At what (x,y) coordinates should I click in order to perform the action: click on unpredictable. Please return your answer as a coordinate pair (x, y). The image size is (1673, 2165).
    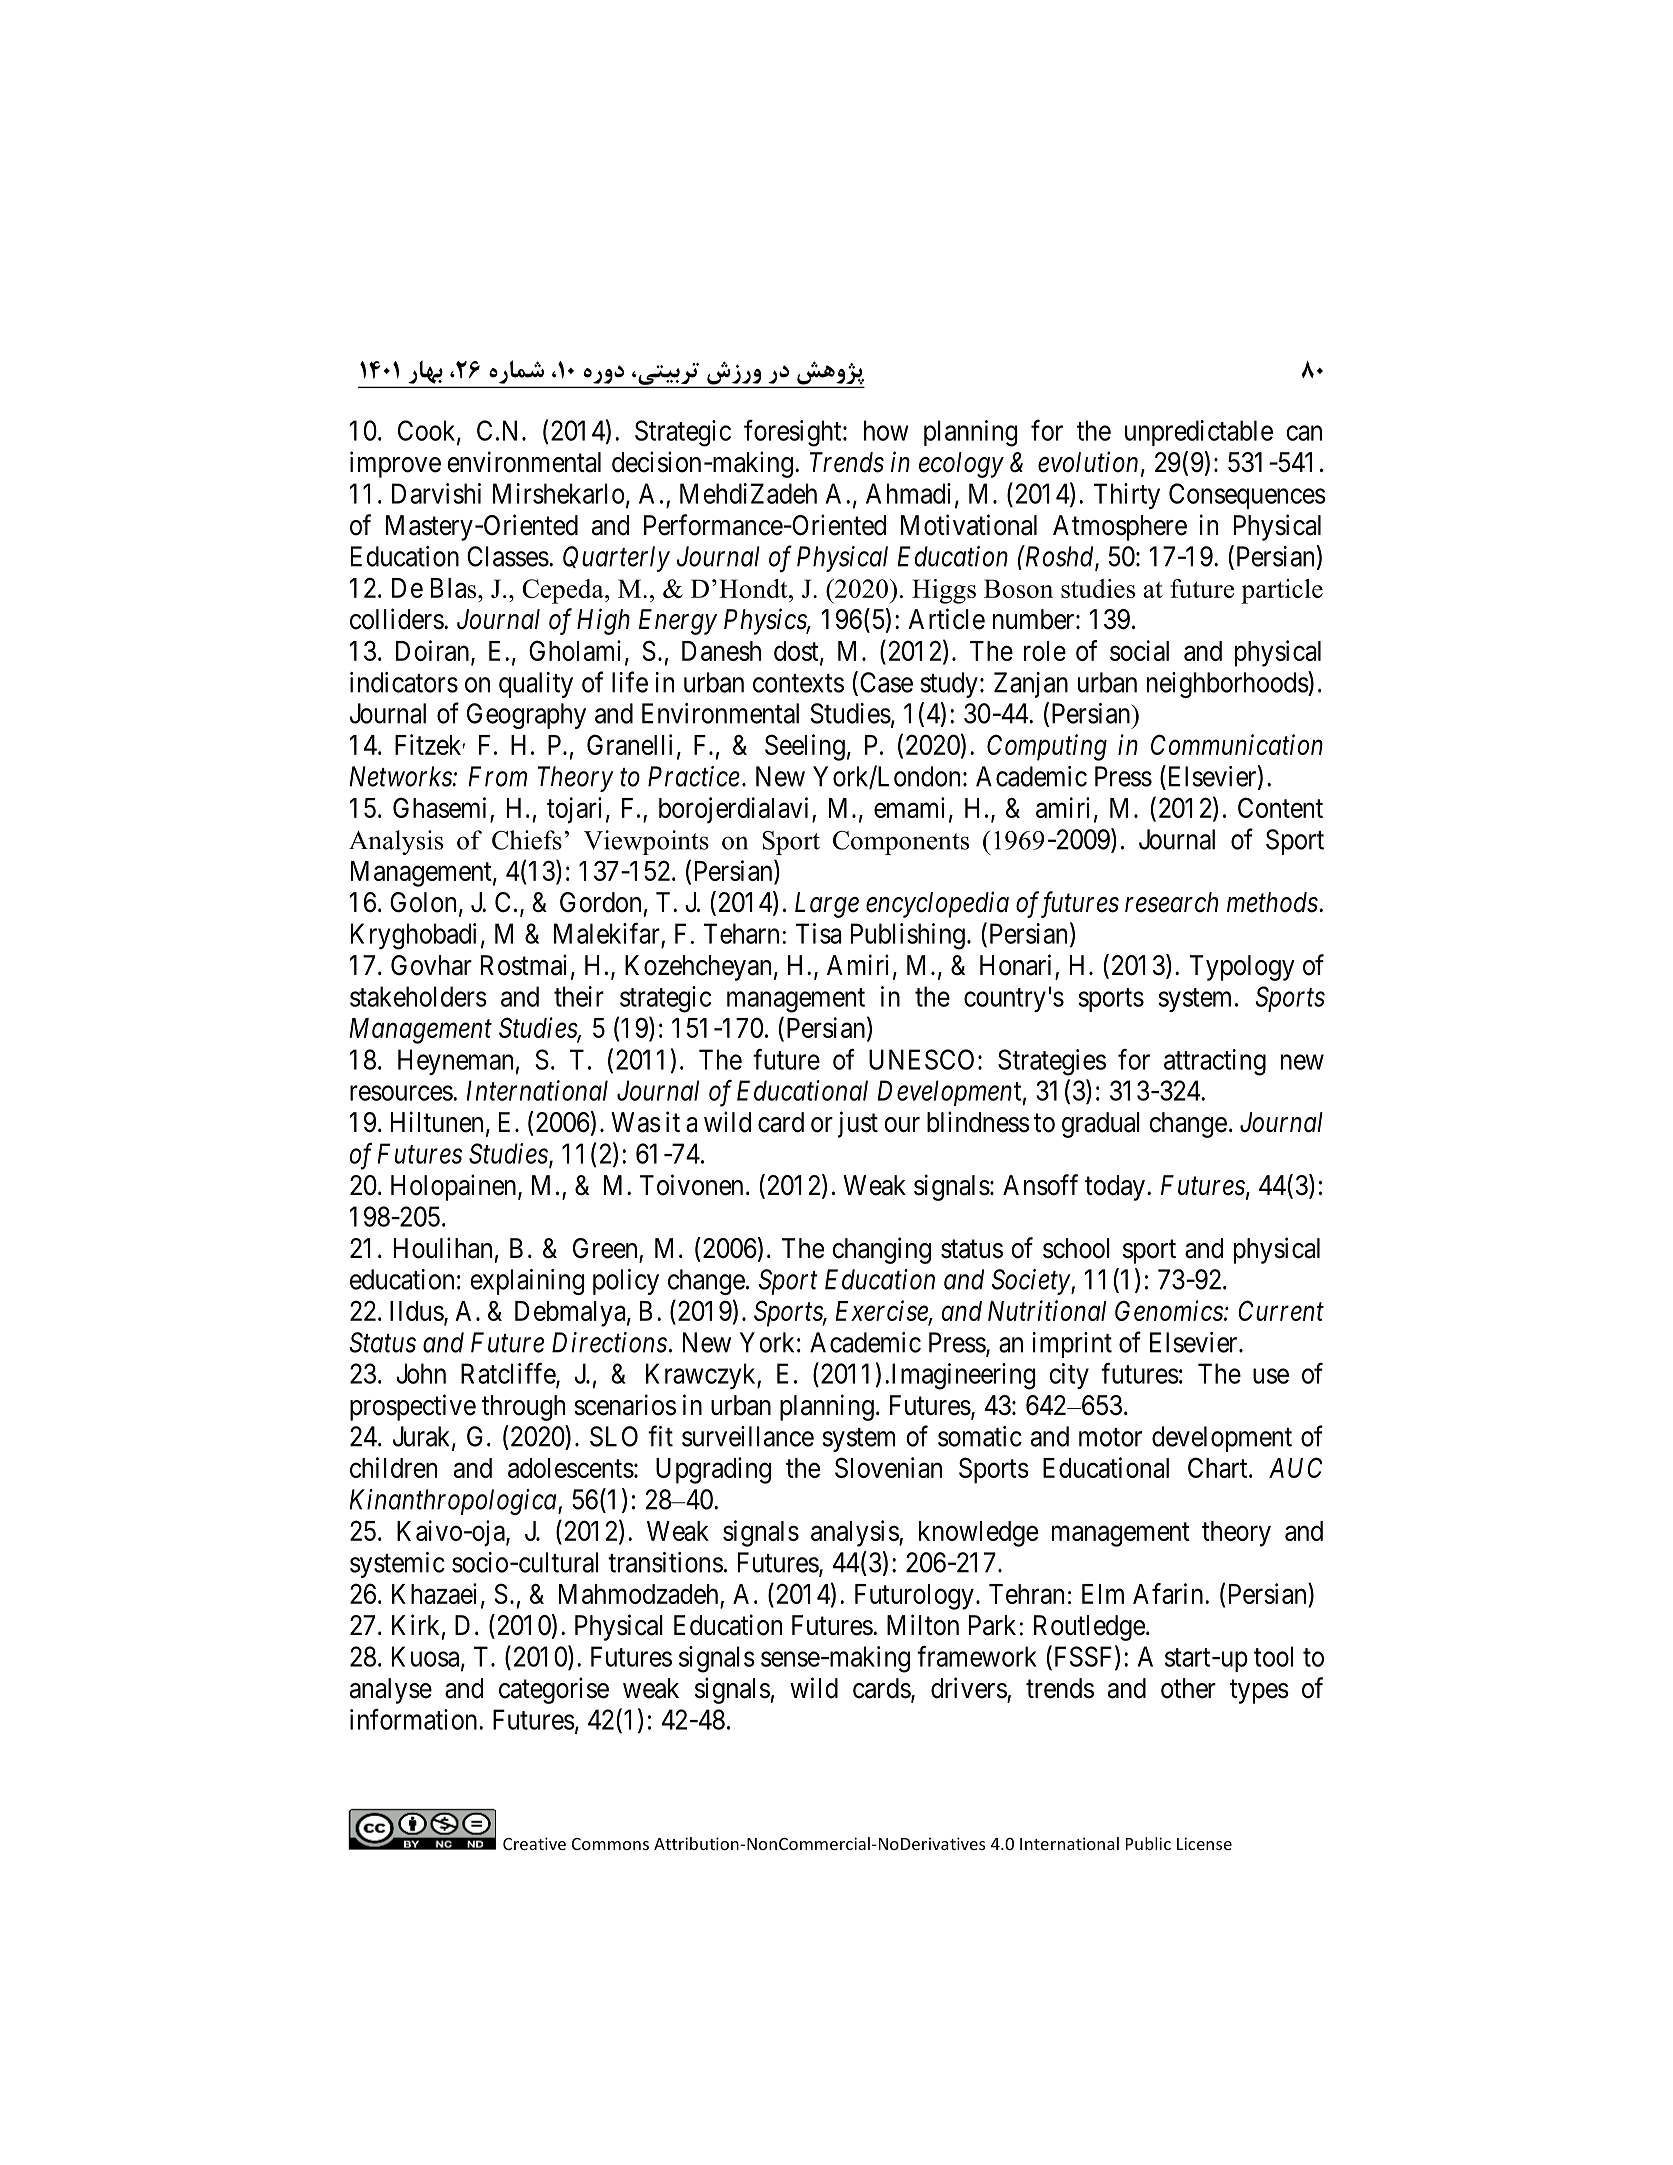
    Looking at the image, I should click on (1199, 433).
